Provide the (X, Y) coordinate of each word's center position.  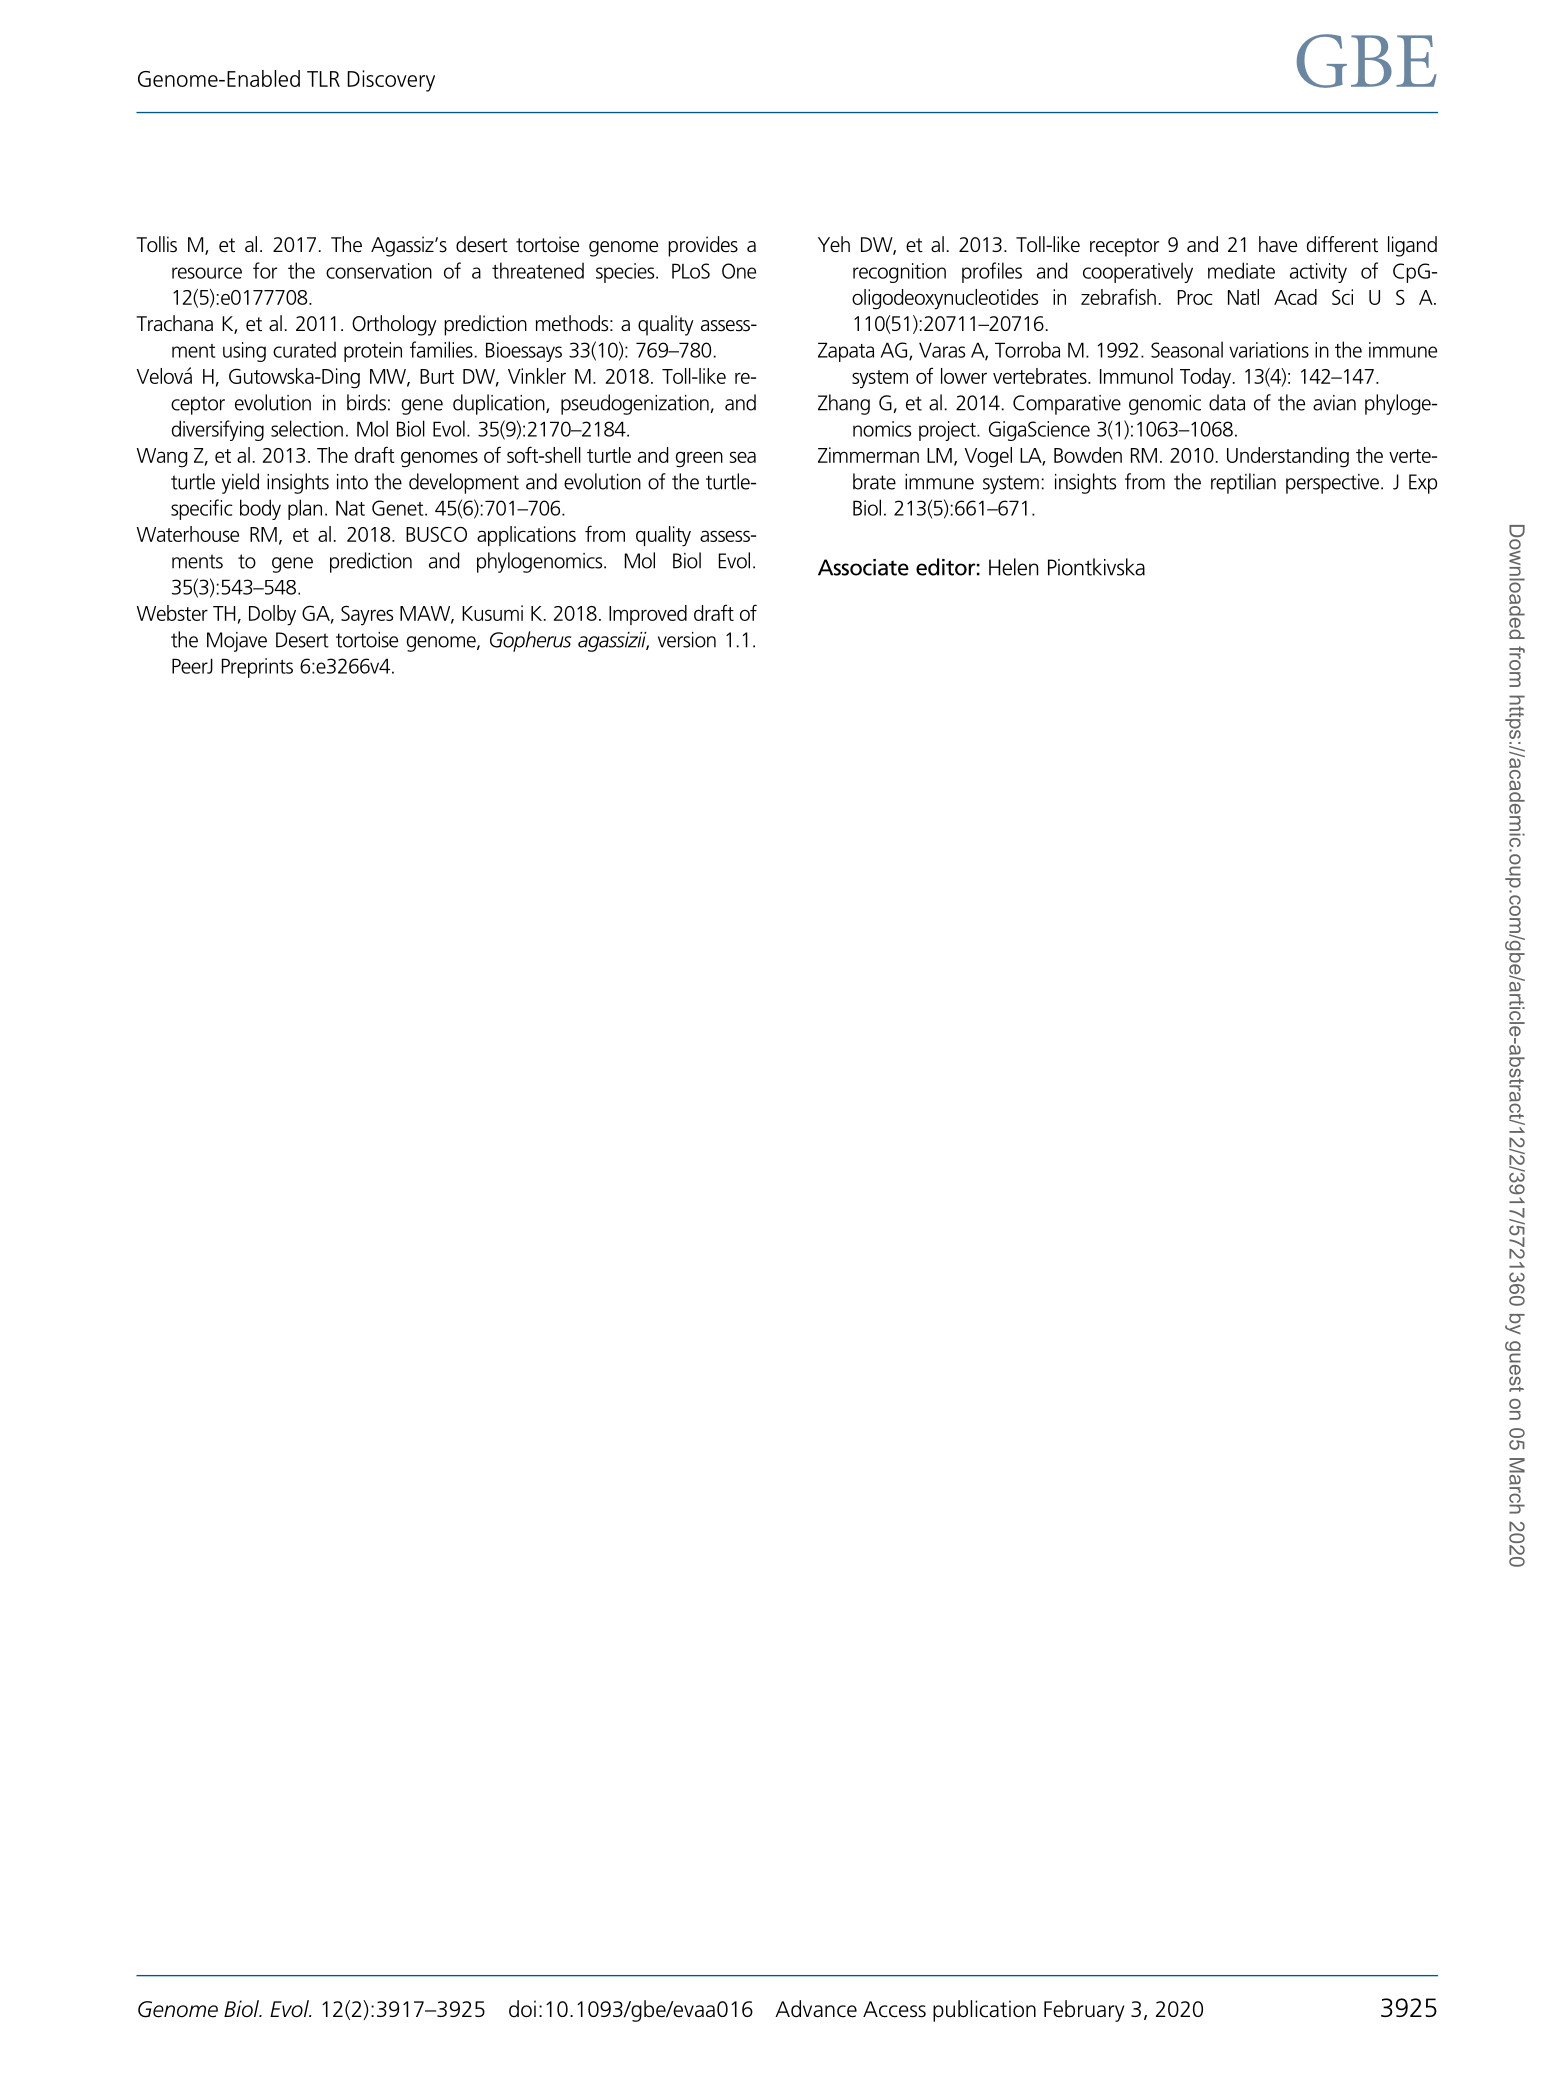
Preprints (257, 668)
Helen (1013, 567)
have (1278, 244)
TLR (323, 79)
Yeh (834, 244)
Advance (816, 2009)
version (687, 640)
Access (894, 2009)
